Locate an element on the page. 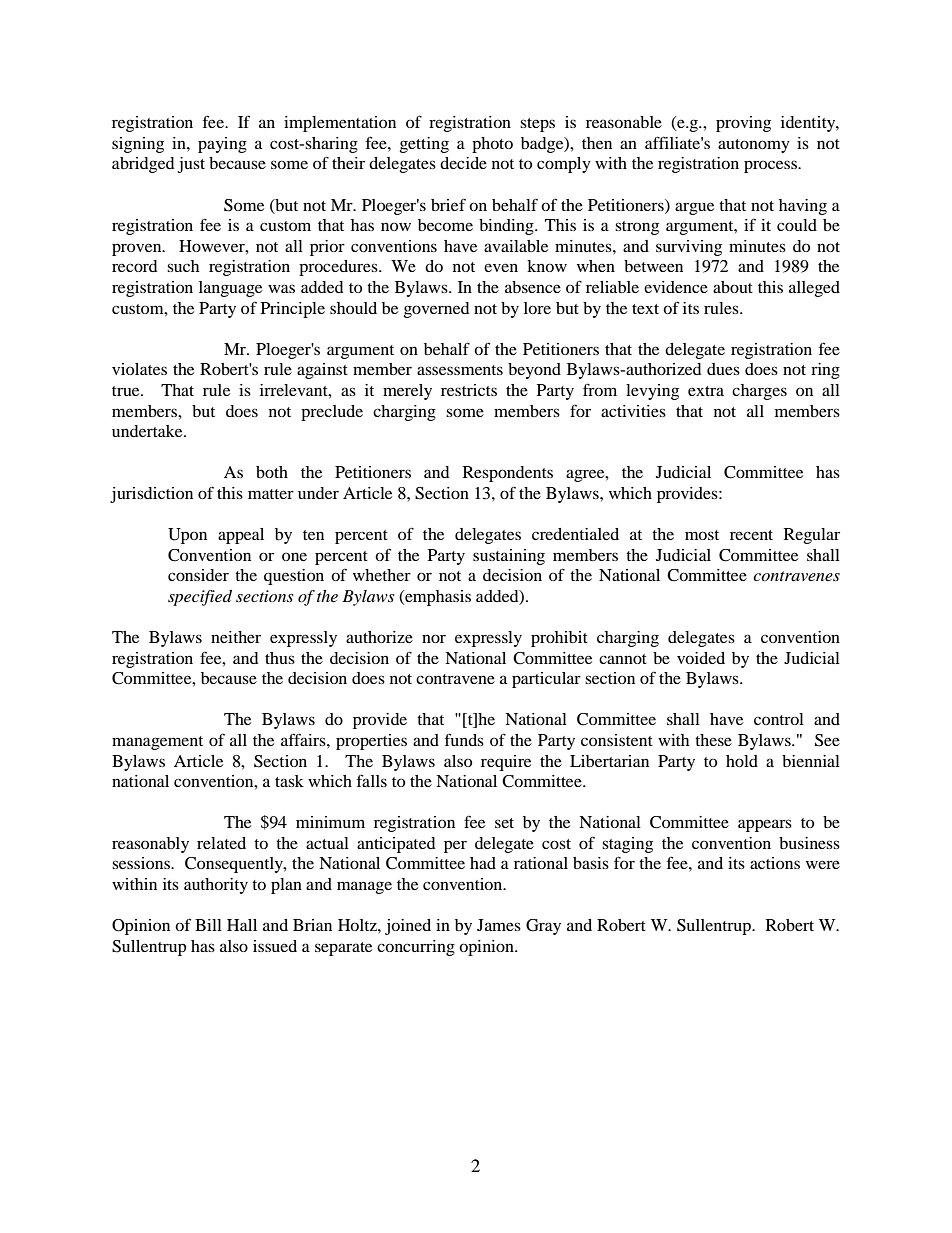 This page has width=952, height=1233. Upon is located at coordinates (187, 536).
